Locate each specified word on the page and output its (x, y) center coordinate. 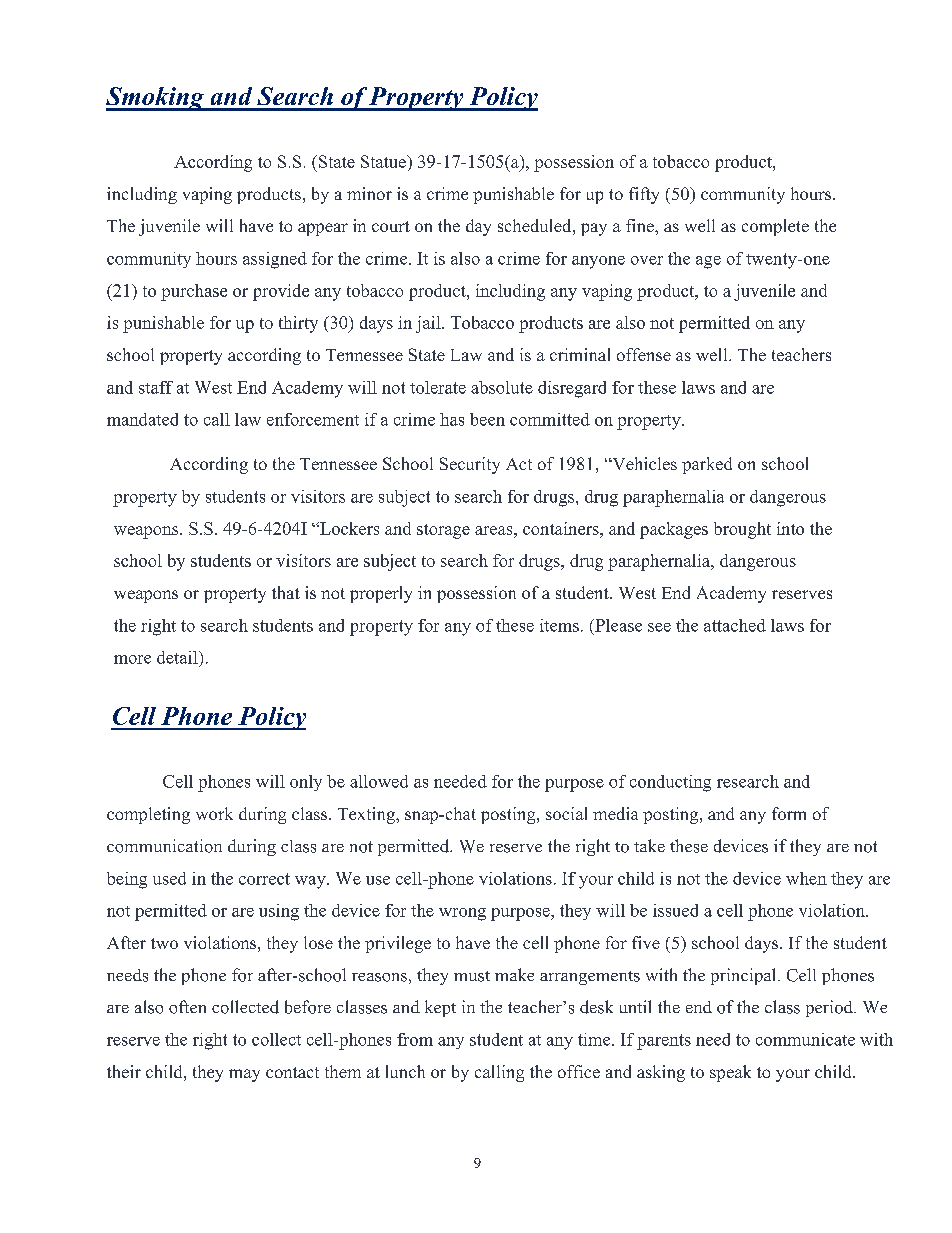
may (244, 1075)
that (286, 592)
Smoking (156, 99)
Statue (384, 161)
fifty (644, 195)
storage (443, 531)
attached (735, 625)
